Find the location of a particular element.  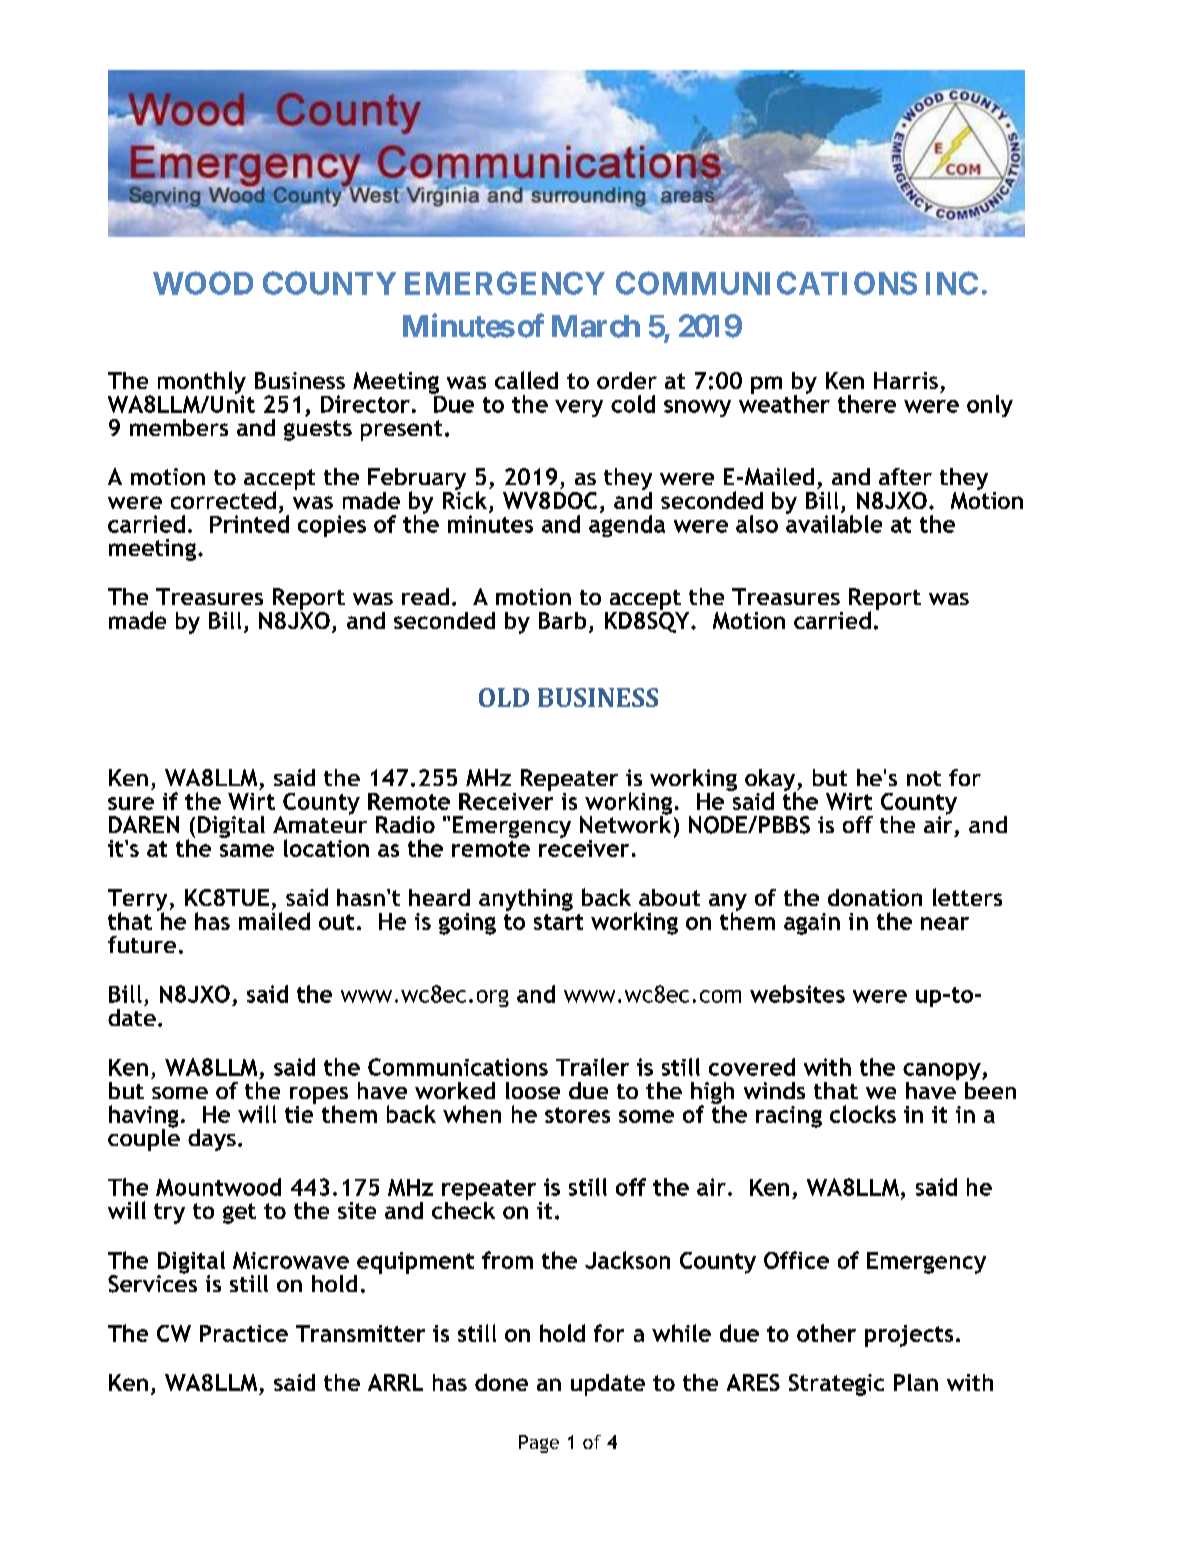

Page is located at coordinates (539, 1444).
